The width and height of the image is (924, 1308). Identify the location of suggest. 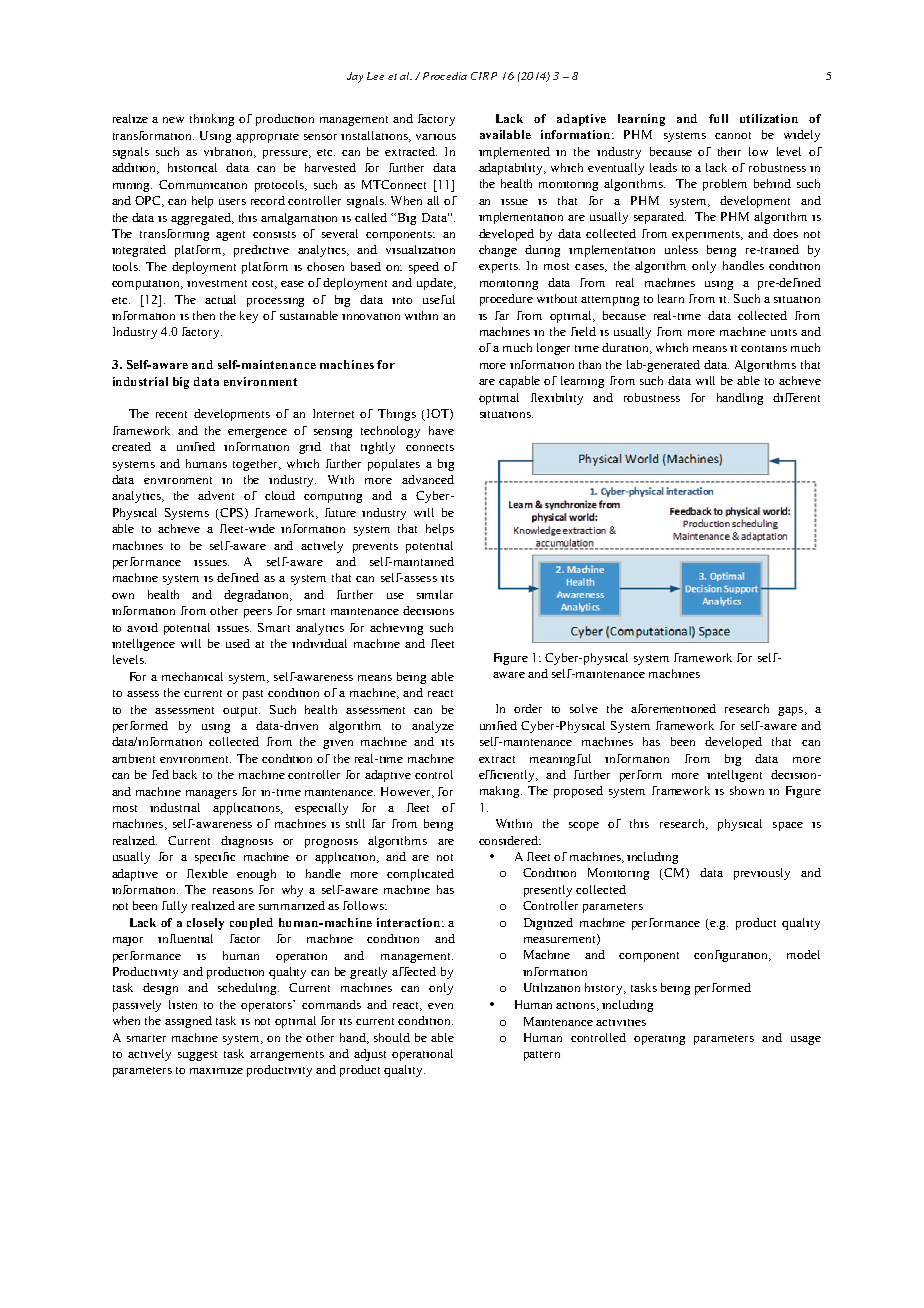
(197, 1056).
